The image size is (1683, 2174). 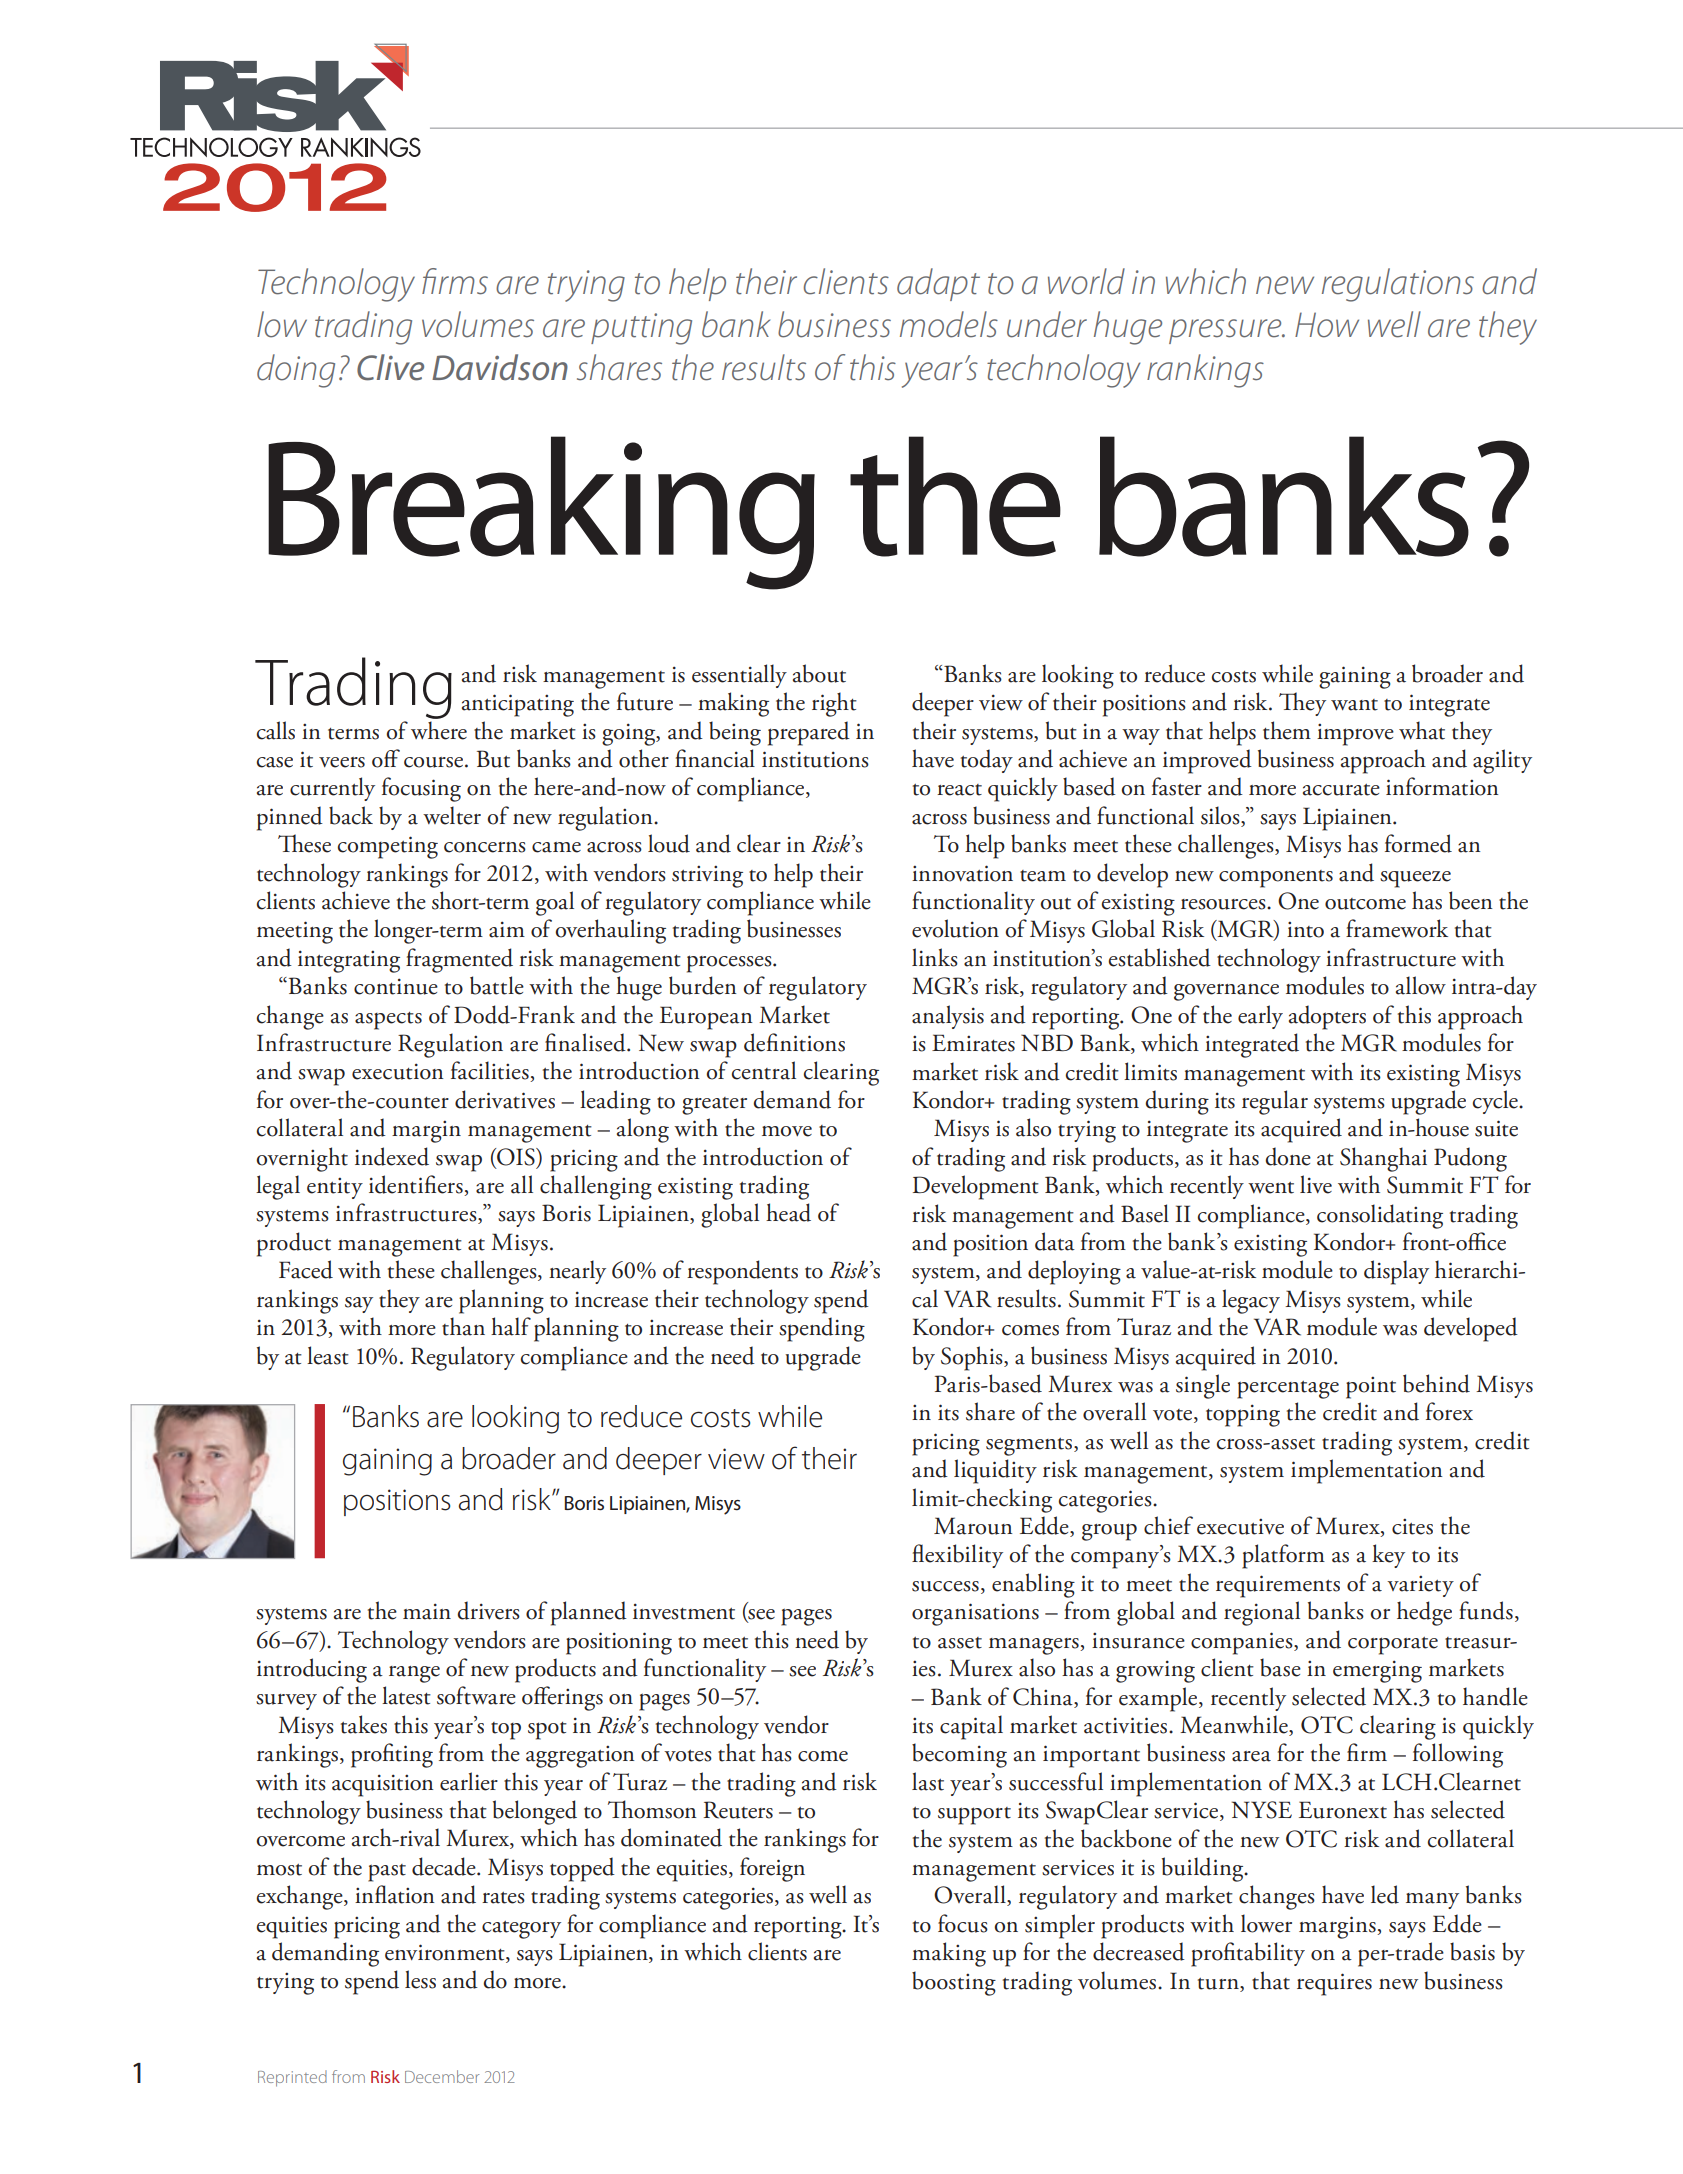 What do you see at coordinates (1327, 325) in the screenshot?
I see `How` at bounding box center [1327, 325].
